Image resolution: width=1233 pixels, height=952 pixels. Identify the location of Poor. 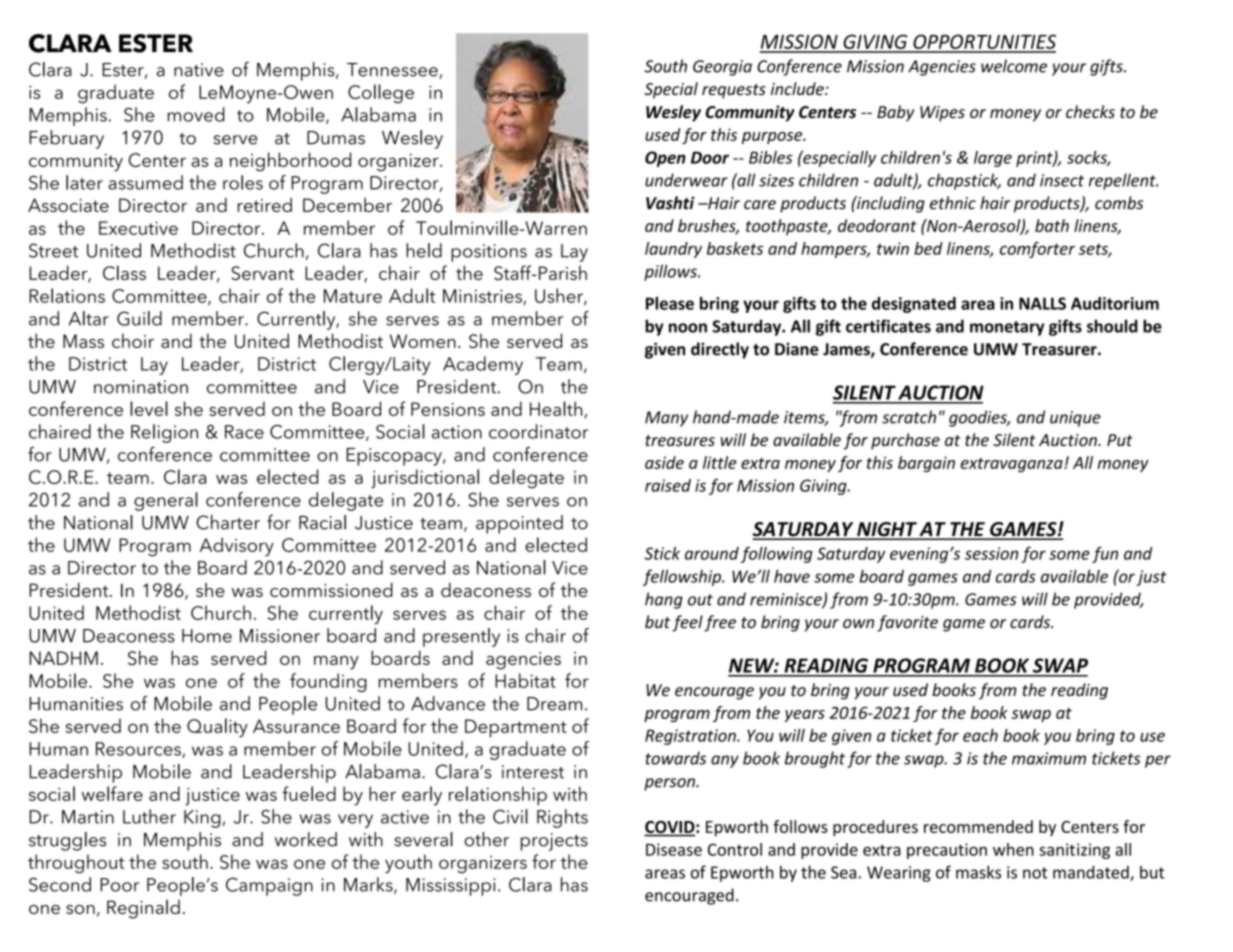
(119, 885).
